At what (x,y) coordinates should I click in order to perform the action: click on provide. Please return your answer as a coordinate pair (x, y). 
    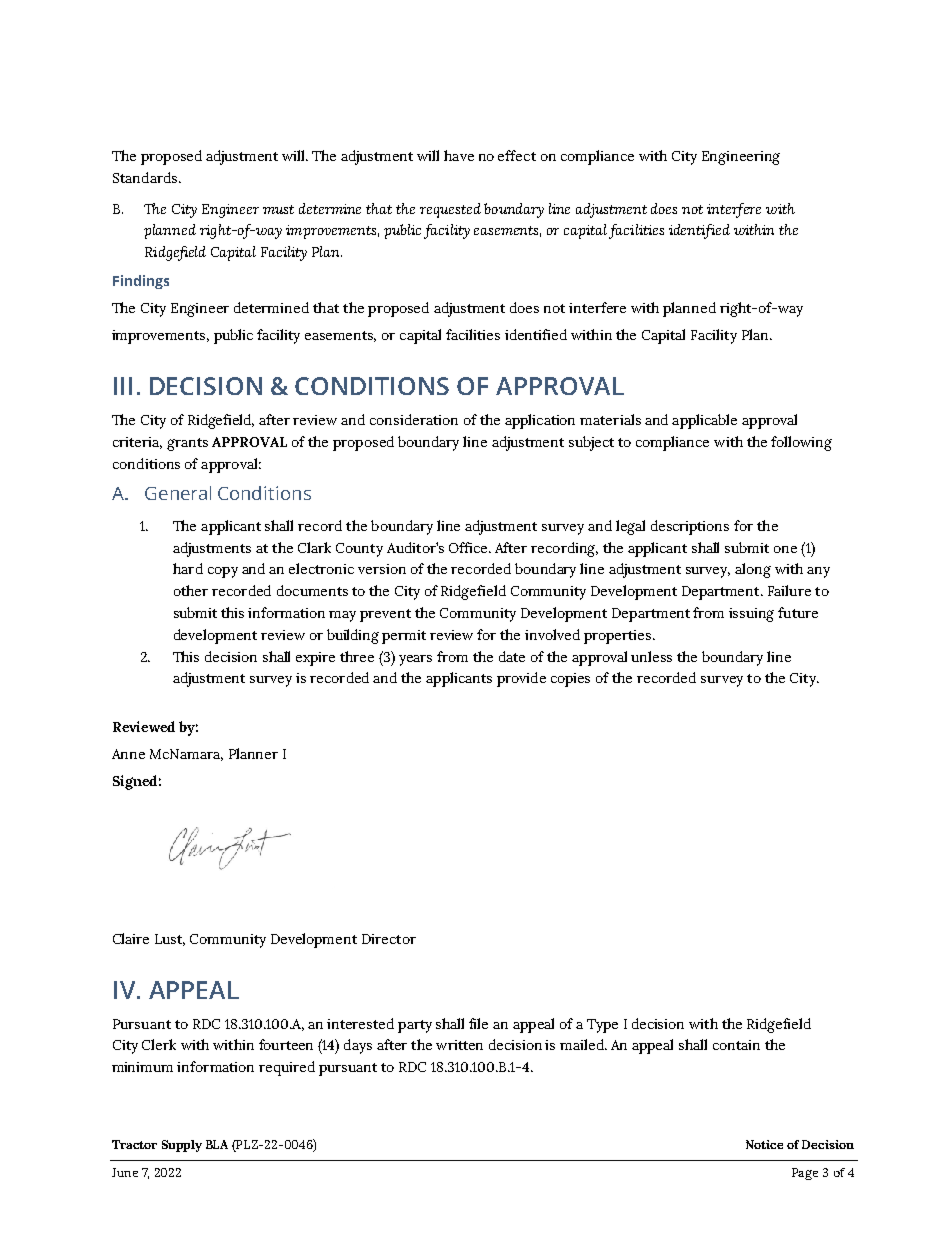
    Looking at the image, I should click on (521, 679).
